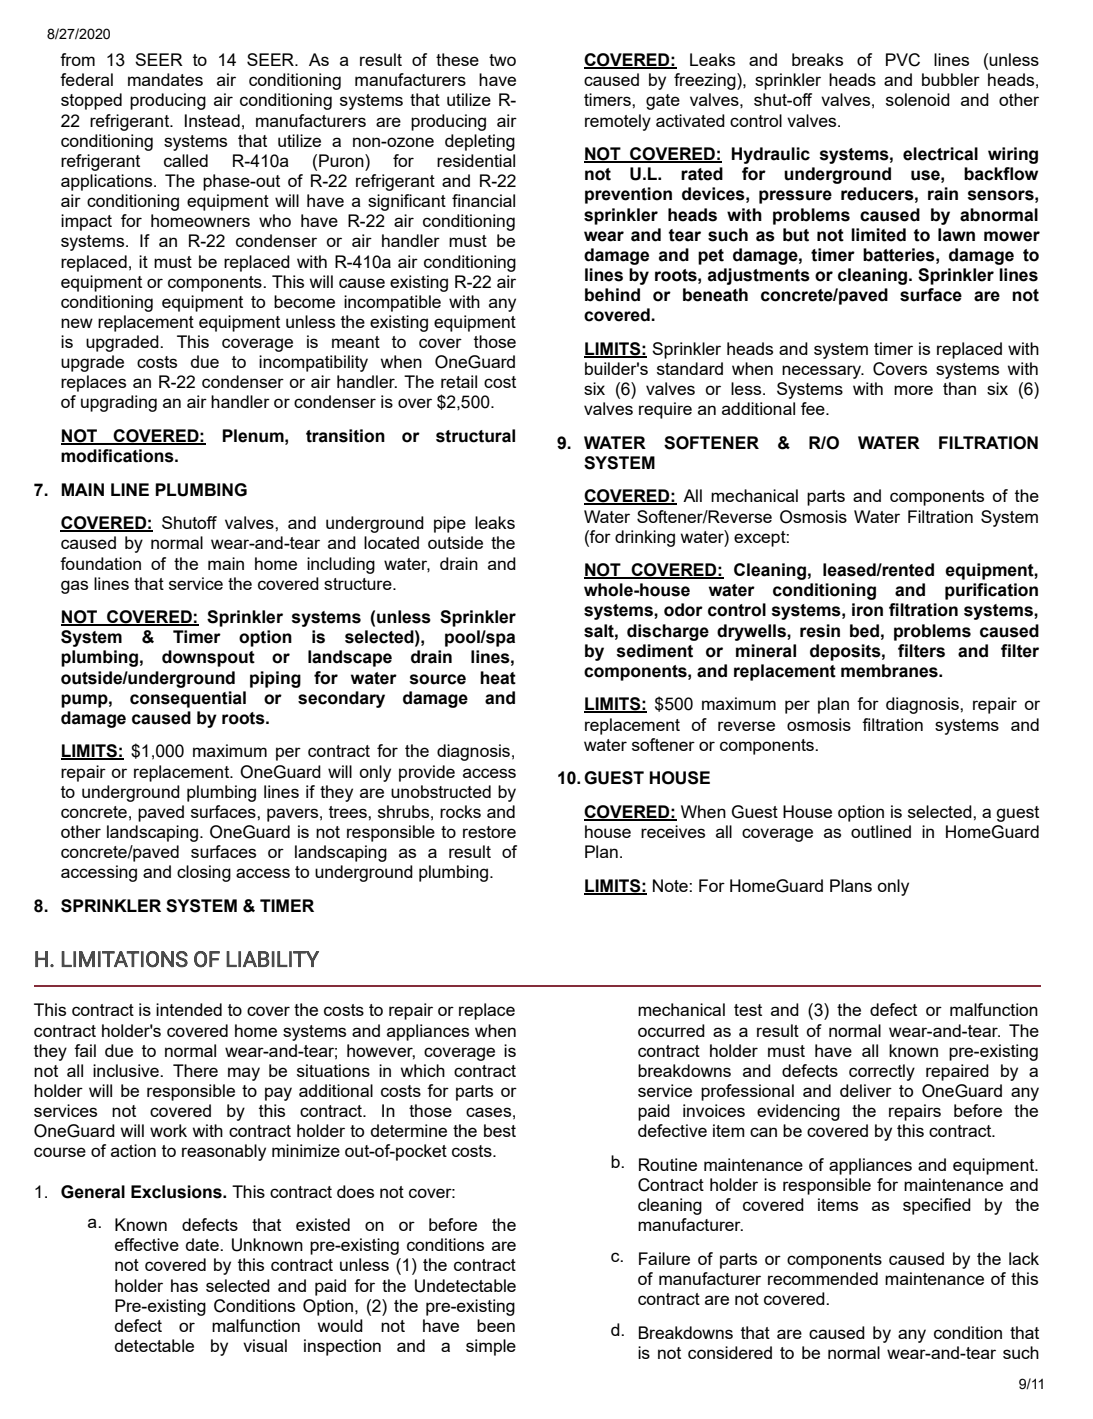 The height and width of the document is (1419, 1093). I want to click on Instead, so click(212, 120).
